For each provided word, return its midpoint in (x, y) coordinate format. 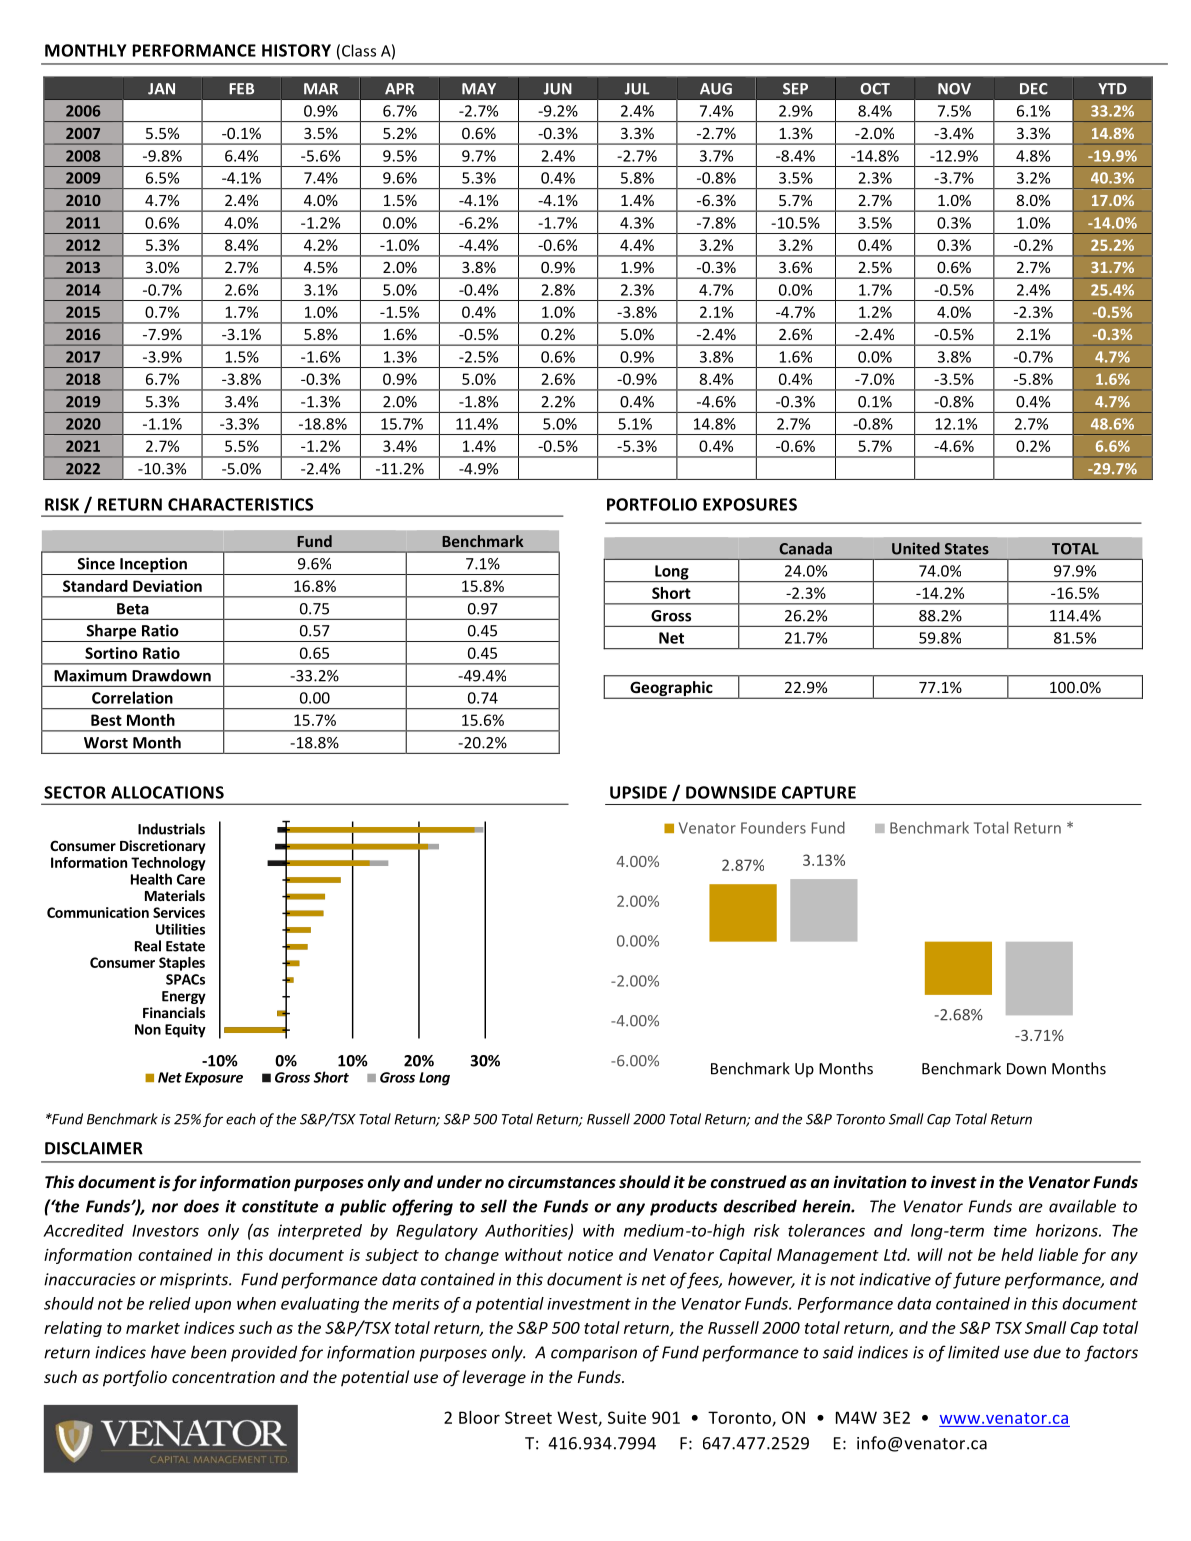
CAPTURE (819, 792)
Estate (185, 946)
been (209, 1352)
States (967, 549)
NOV (954, 89)
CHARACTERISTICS (240, 504)
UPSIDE (638, 792)
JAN (161, 89)
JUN (558, 89)
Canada (805, 548)
